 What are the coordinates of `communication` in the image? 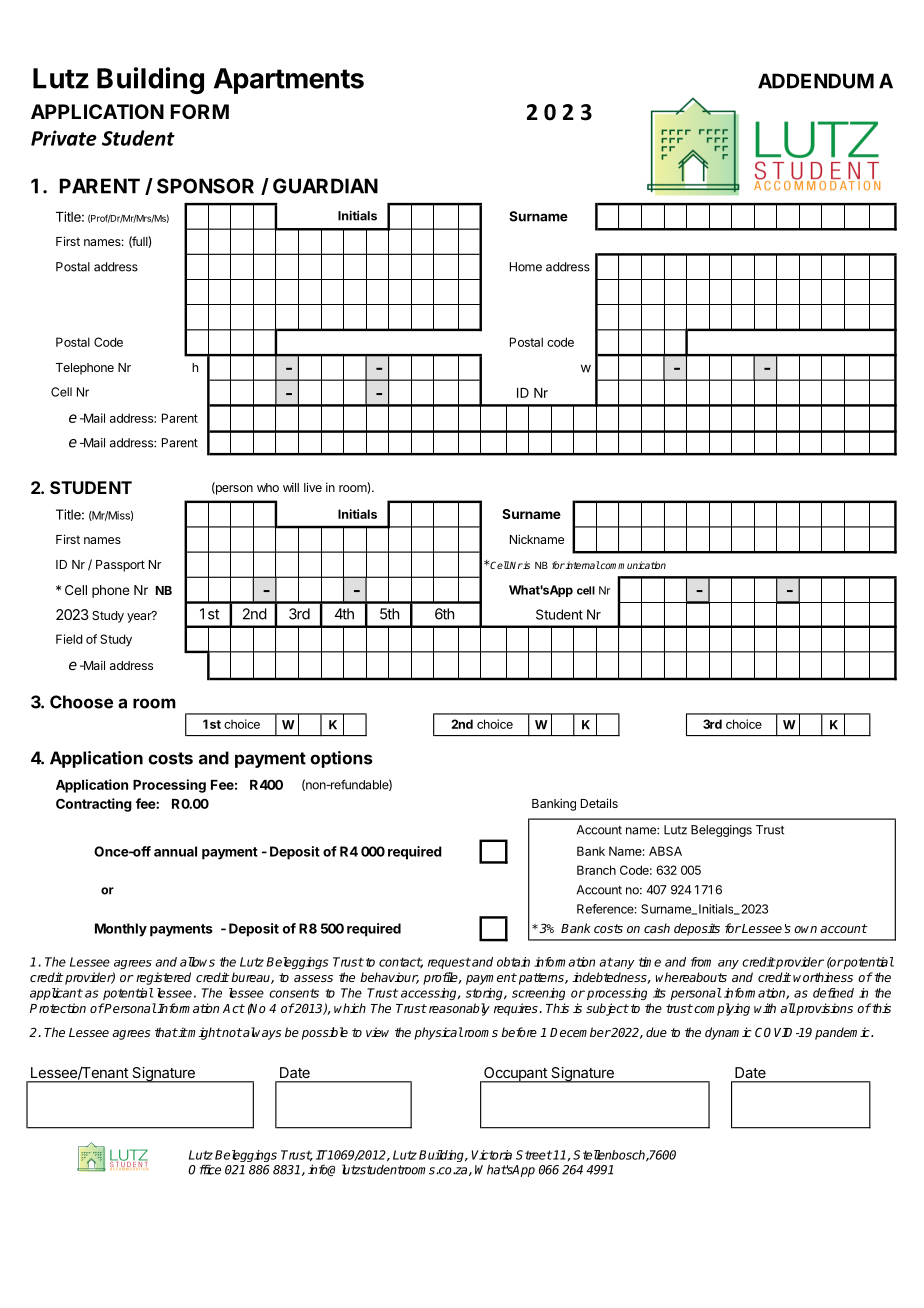 It's located at (632, 565).
